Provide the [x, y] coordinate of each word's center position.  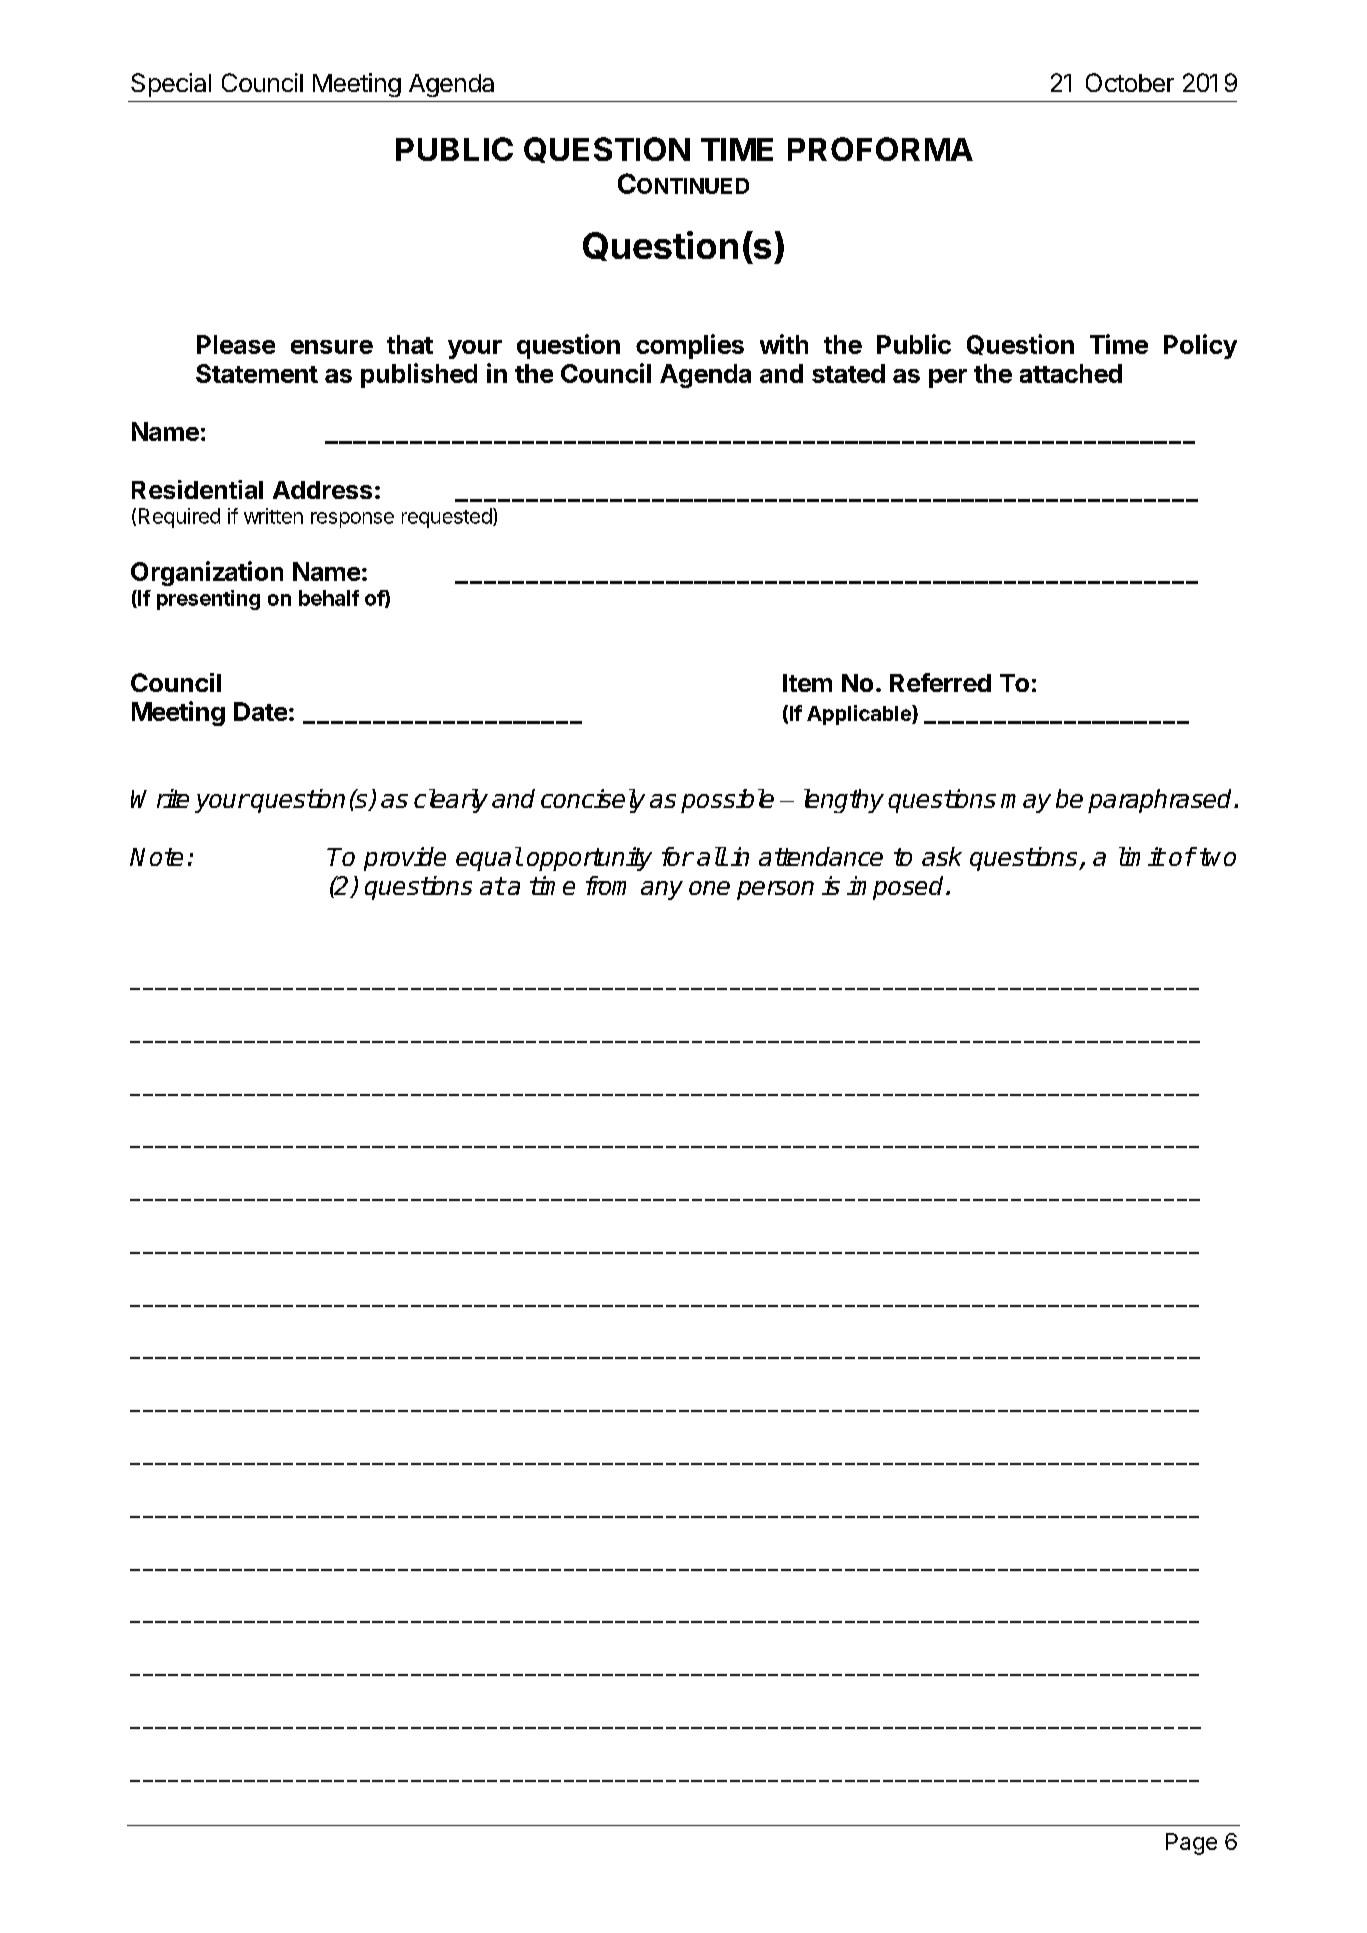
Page [1191, 1844]
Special [171, 85]
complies [690, 346]
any [662, 890]
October [1130, 82]
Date [260, 711]
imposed [897, 888]
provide [405, 859]
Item [807, 683]
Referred [940, 682]
